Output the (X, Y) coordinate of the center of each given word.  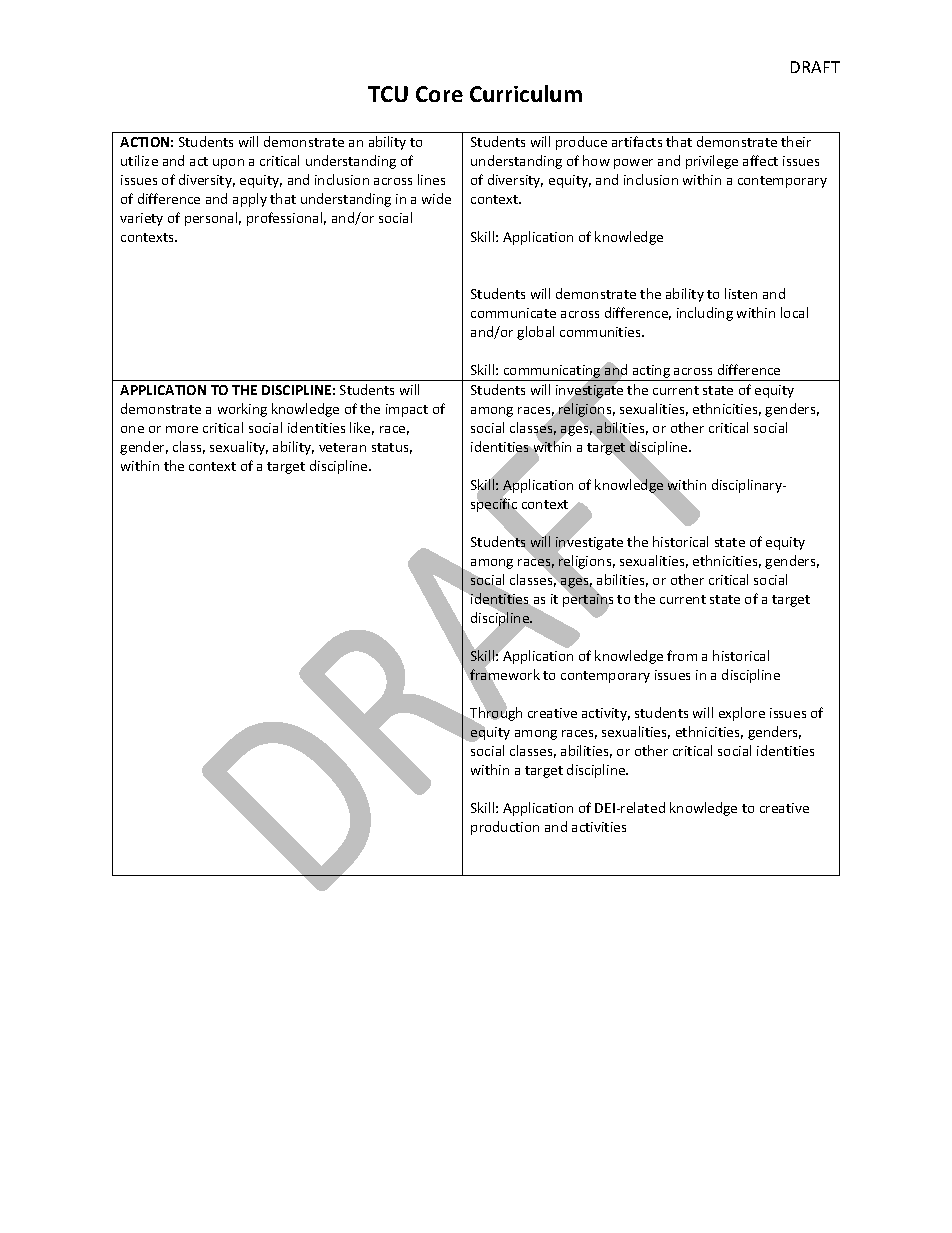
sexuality (239, 448)
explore (742, 714)
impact (407, 410)
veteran (342, 447)
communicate (513, 313)
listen (741, 293)
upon (228, 164)
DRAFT (815, 67)
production (505, 828)
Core (439, 94)
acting (651, 373)
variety (141, 219)
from (682, 655)
